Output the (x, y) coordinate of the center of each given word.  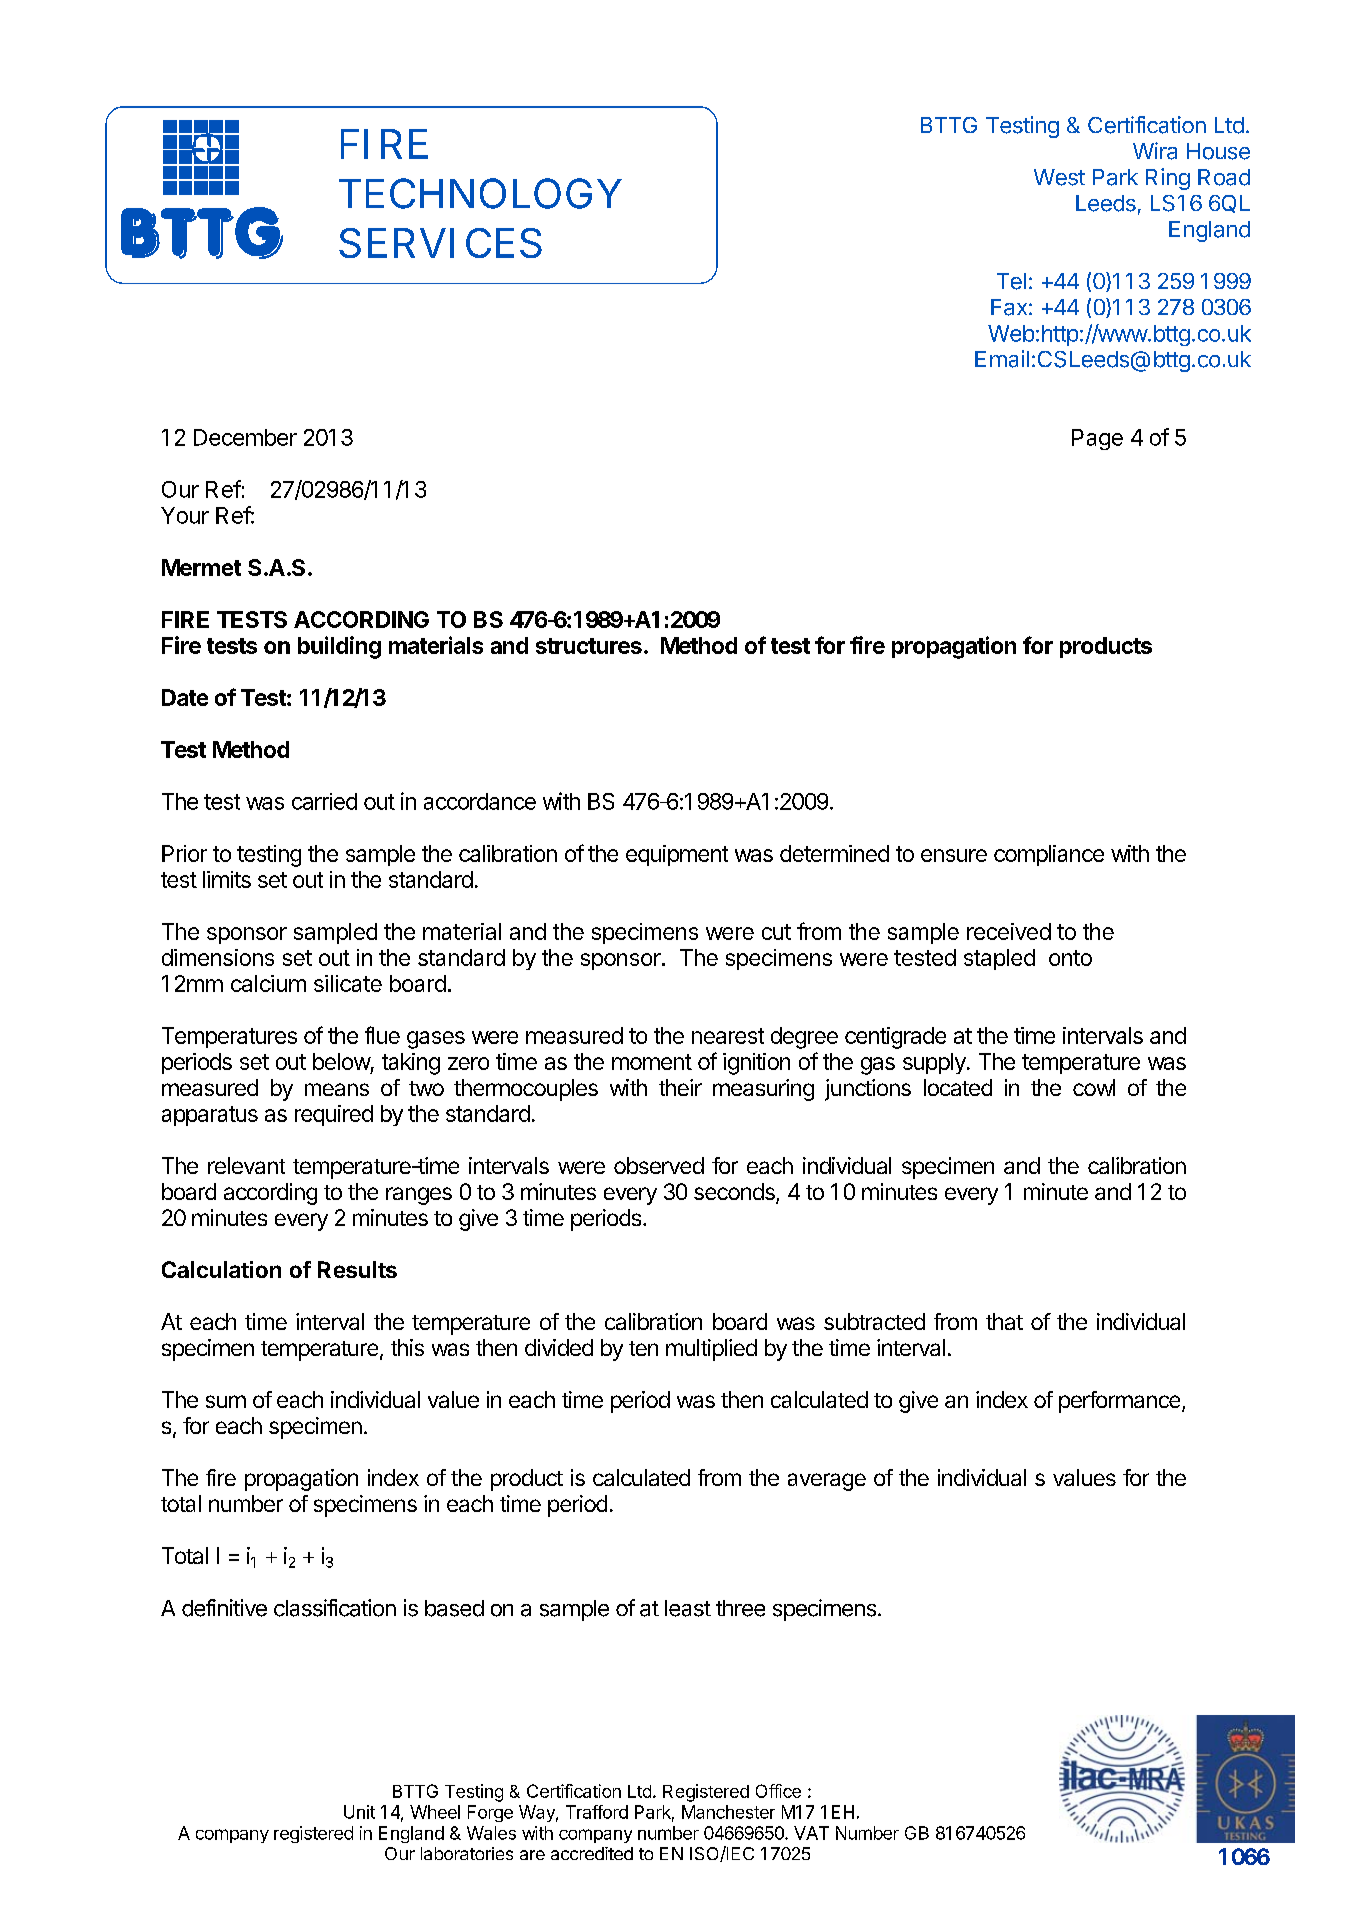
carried (324, 801)
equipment (677, 855)
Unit (359, 1812)
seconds (735, 1193)
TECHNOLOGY (480, 193)
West (1059, 177)
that (1004, 1321)
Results (357, 1269)
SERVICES (440, 243)
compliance (1049, 855)
